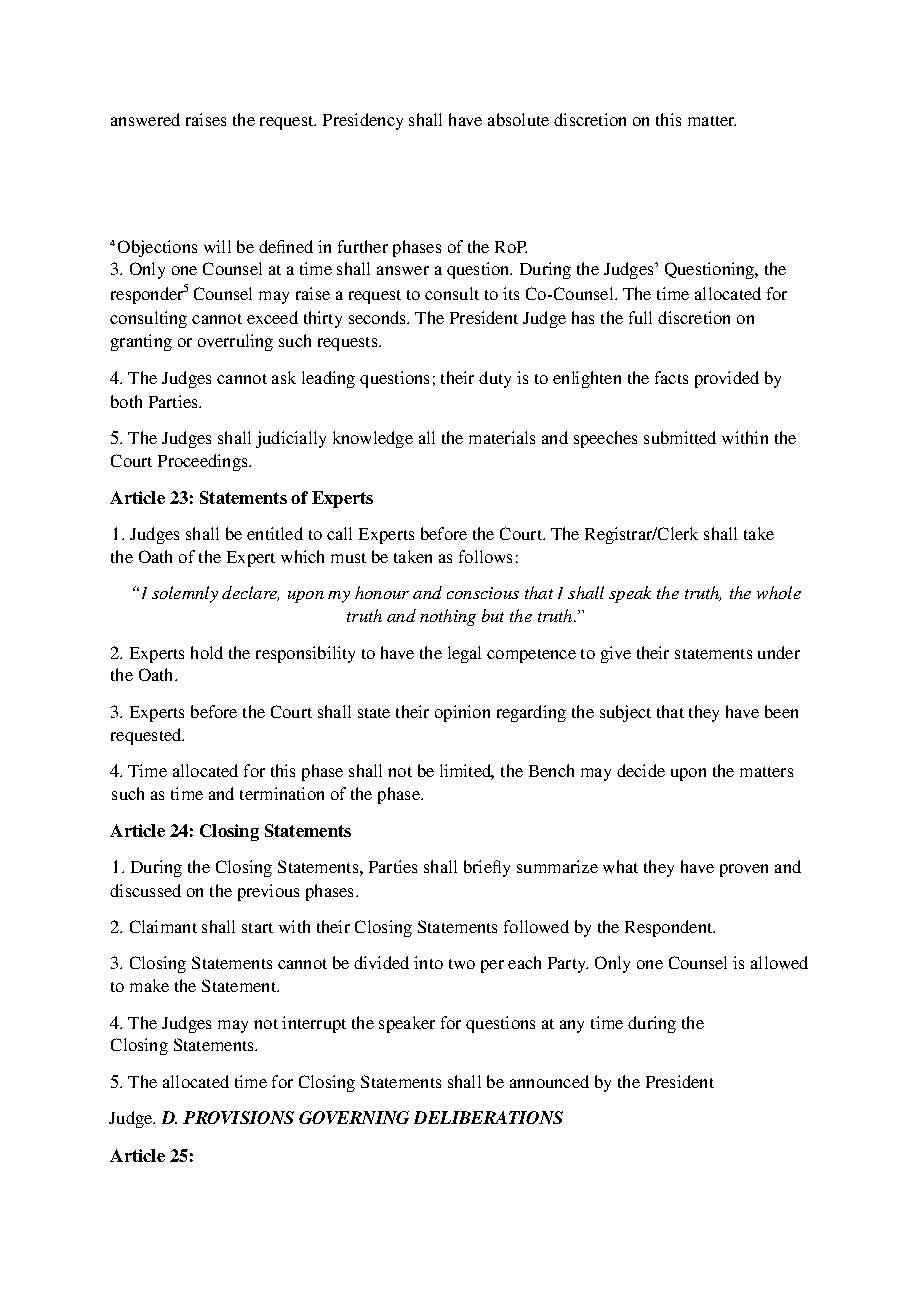 The width and height of the screenshot is (924, 1307). I want to click on absolute, so click(518, 119).
